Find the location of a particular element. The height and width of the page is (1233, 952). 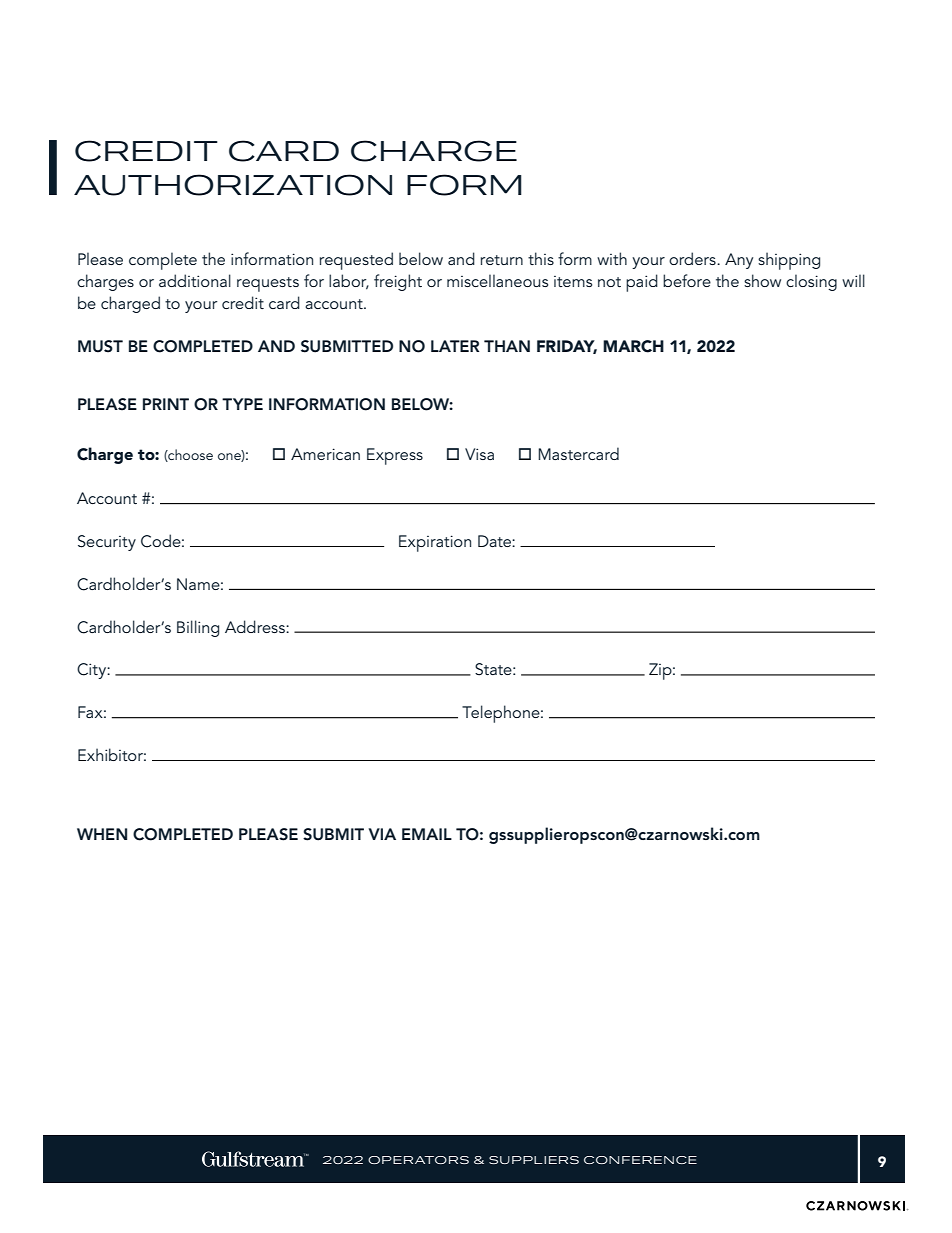

AUTHORIZATION is located at coordinates (233, 185).
